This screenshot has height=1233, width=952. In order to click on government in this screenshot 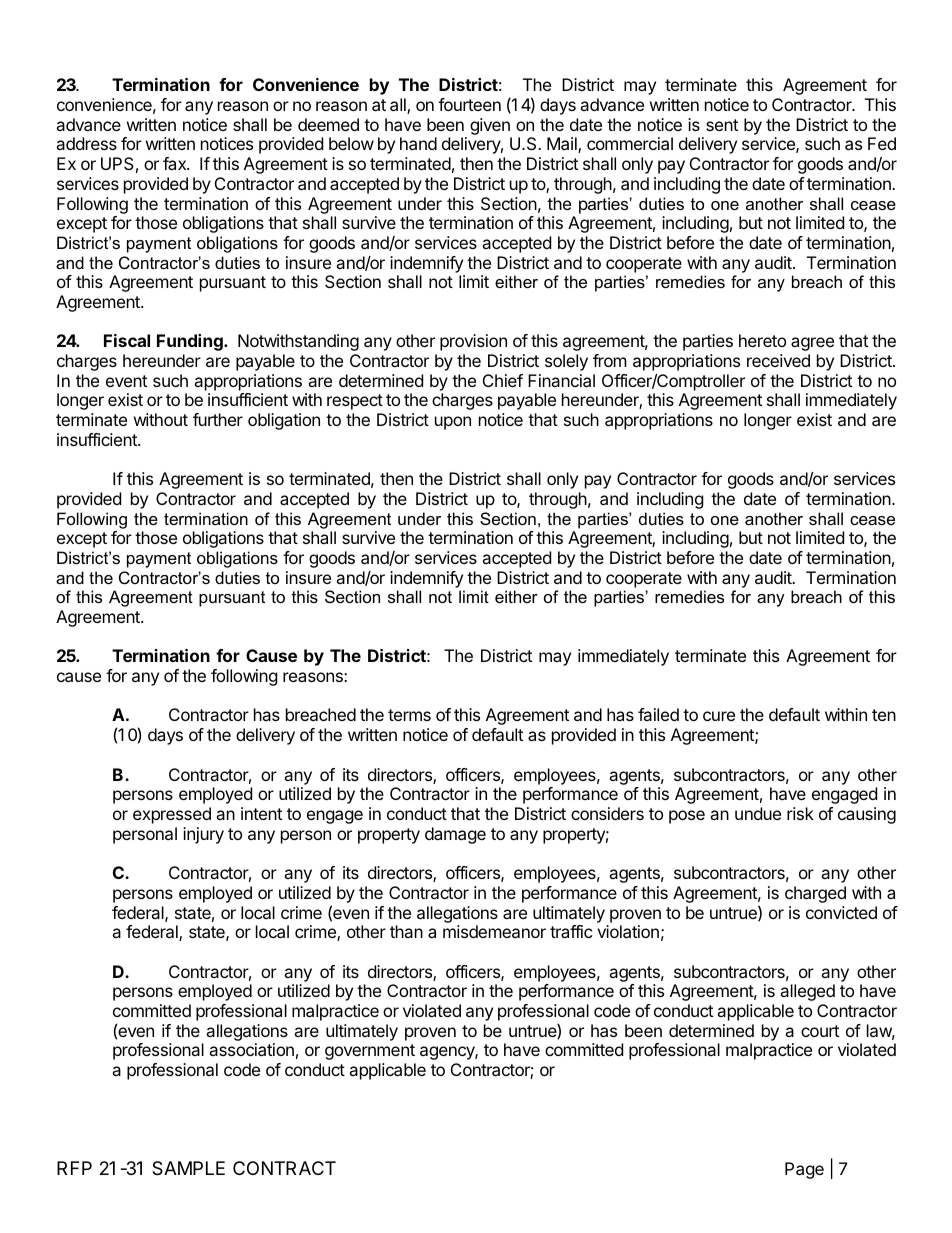, I will do `click(370, 1052)`.
